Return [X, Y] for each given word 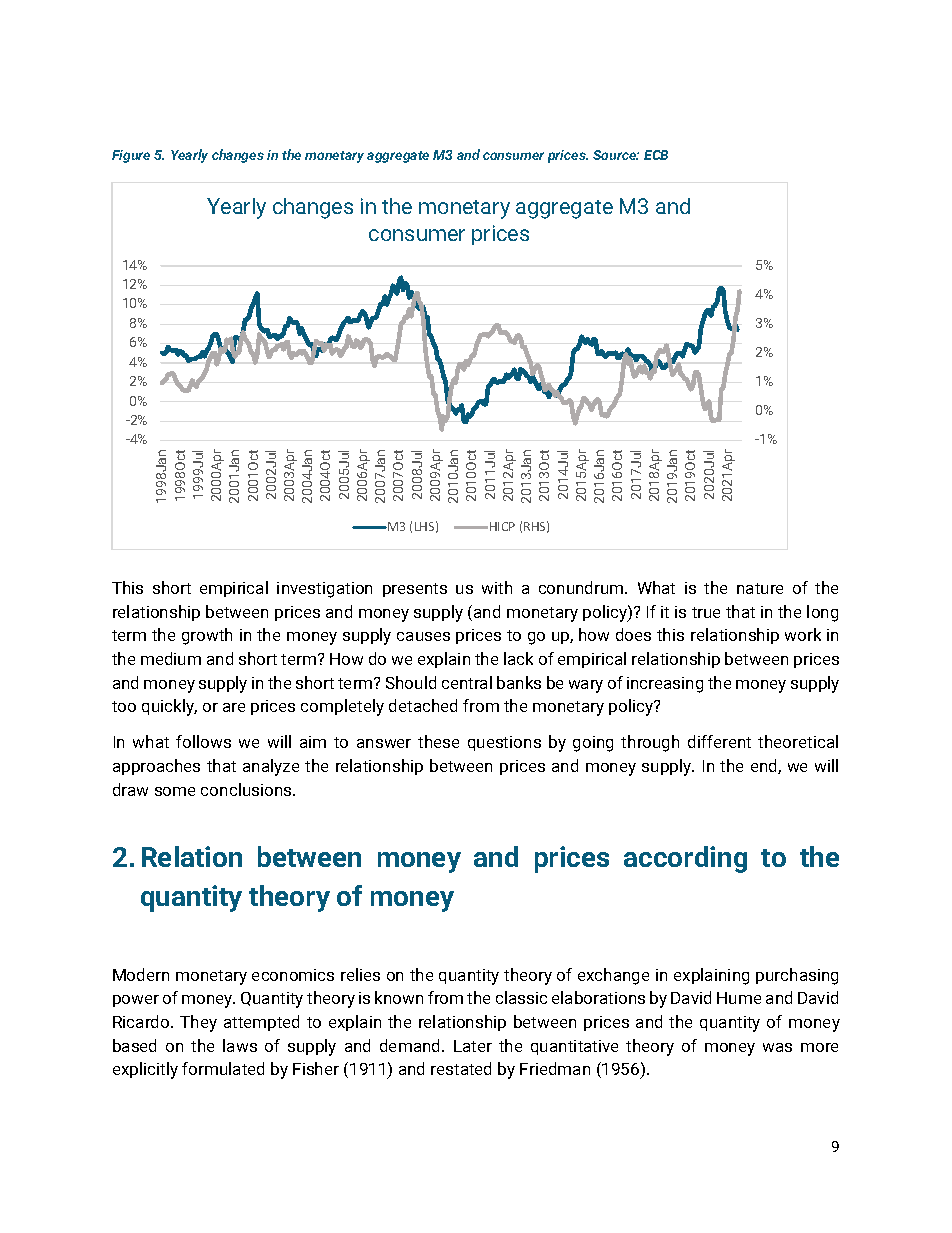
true [706, 612]
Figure [131, 156]
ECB [656, 155]
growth [207, 636]
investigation [324, 590]
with [497, 587]
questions [504, 743]
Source [616, 155]
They [198, 1023]
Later [473, 1046]
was [777, 1047]
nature [760, 588]
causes [423, 636]
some [175, 791]
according [685, 859]
